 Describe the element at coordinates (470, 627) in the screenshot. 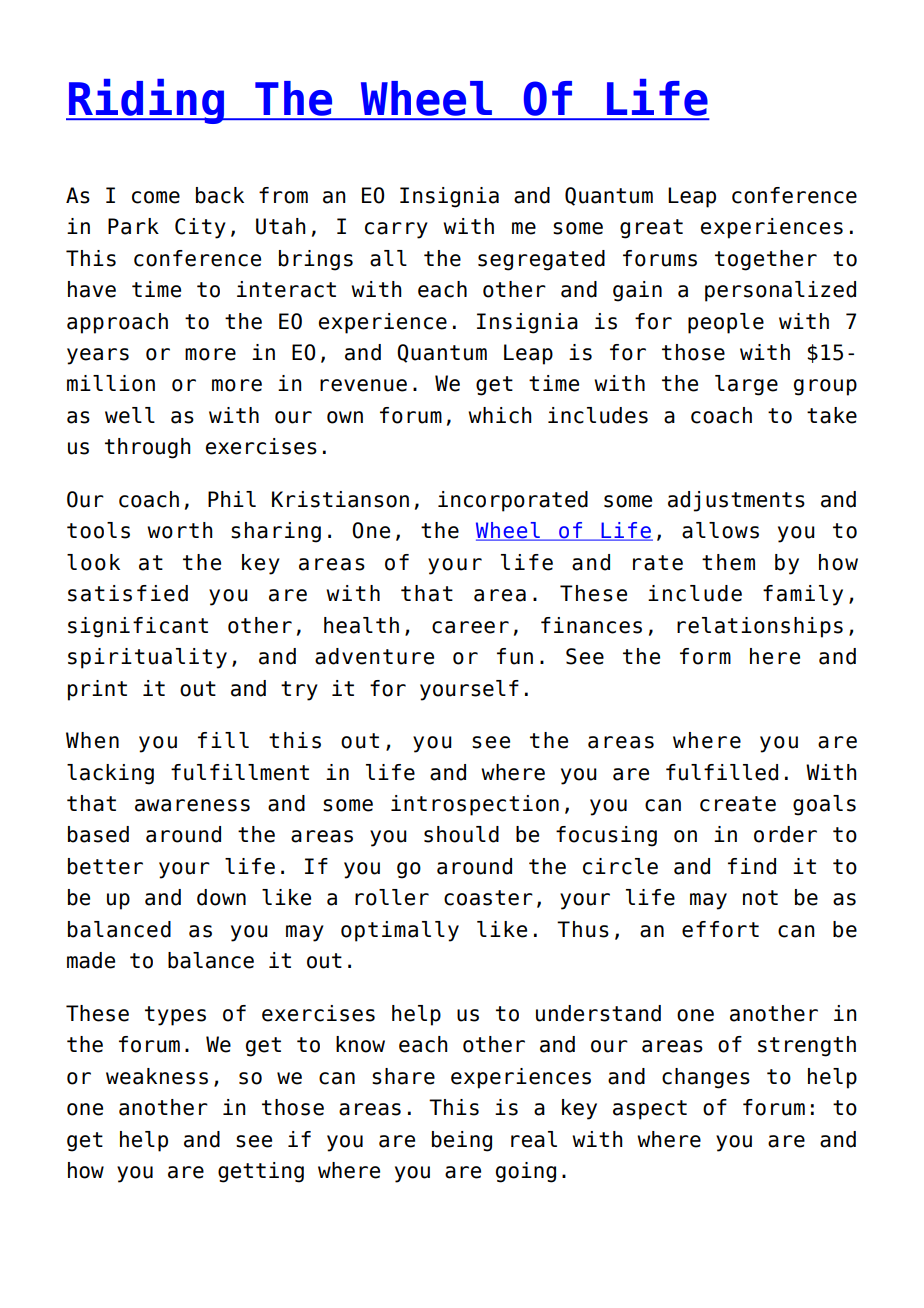

I see `career` at that location.
